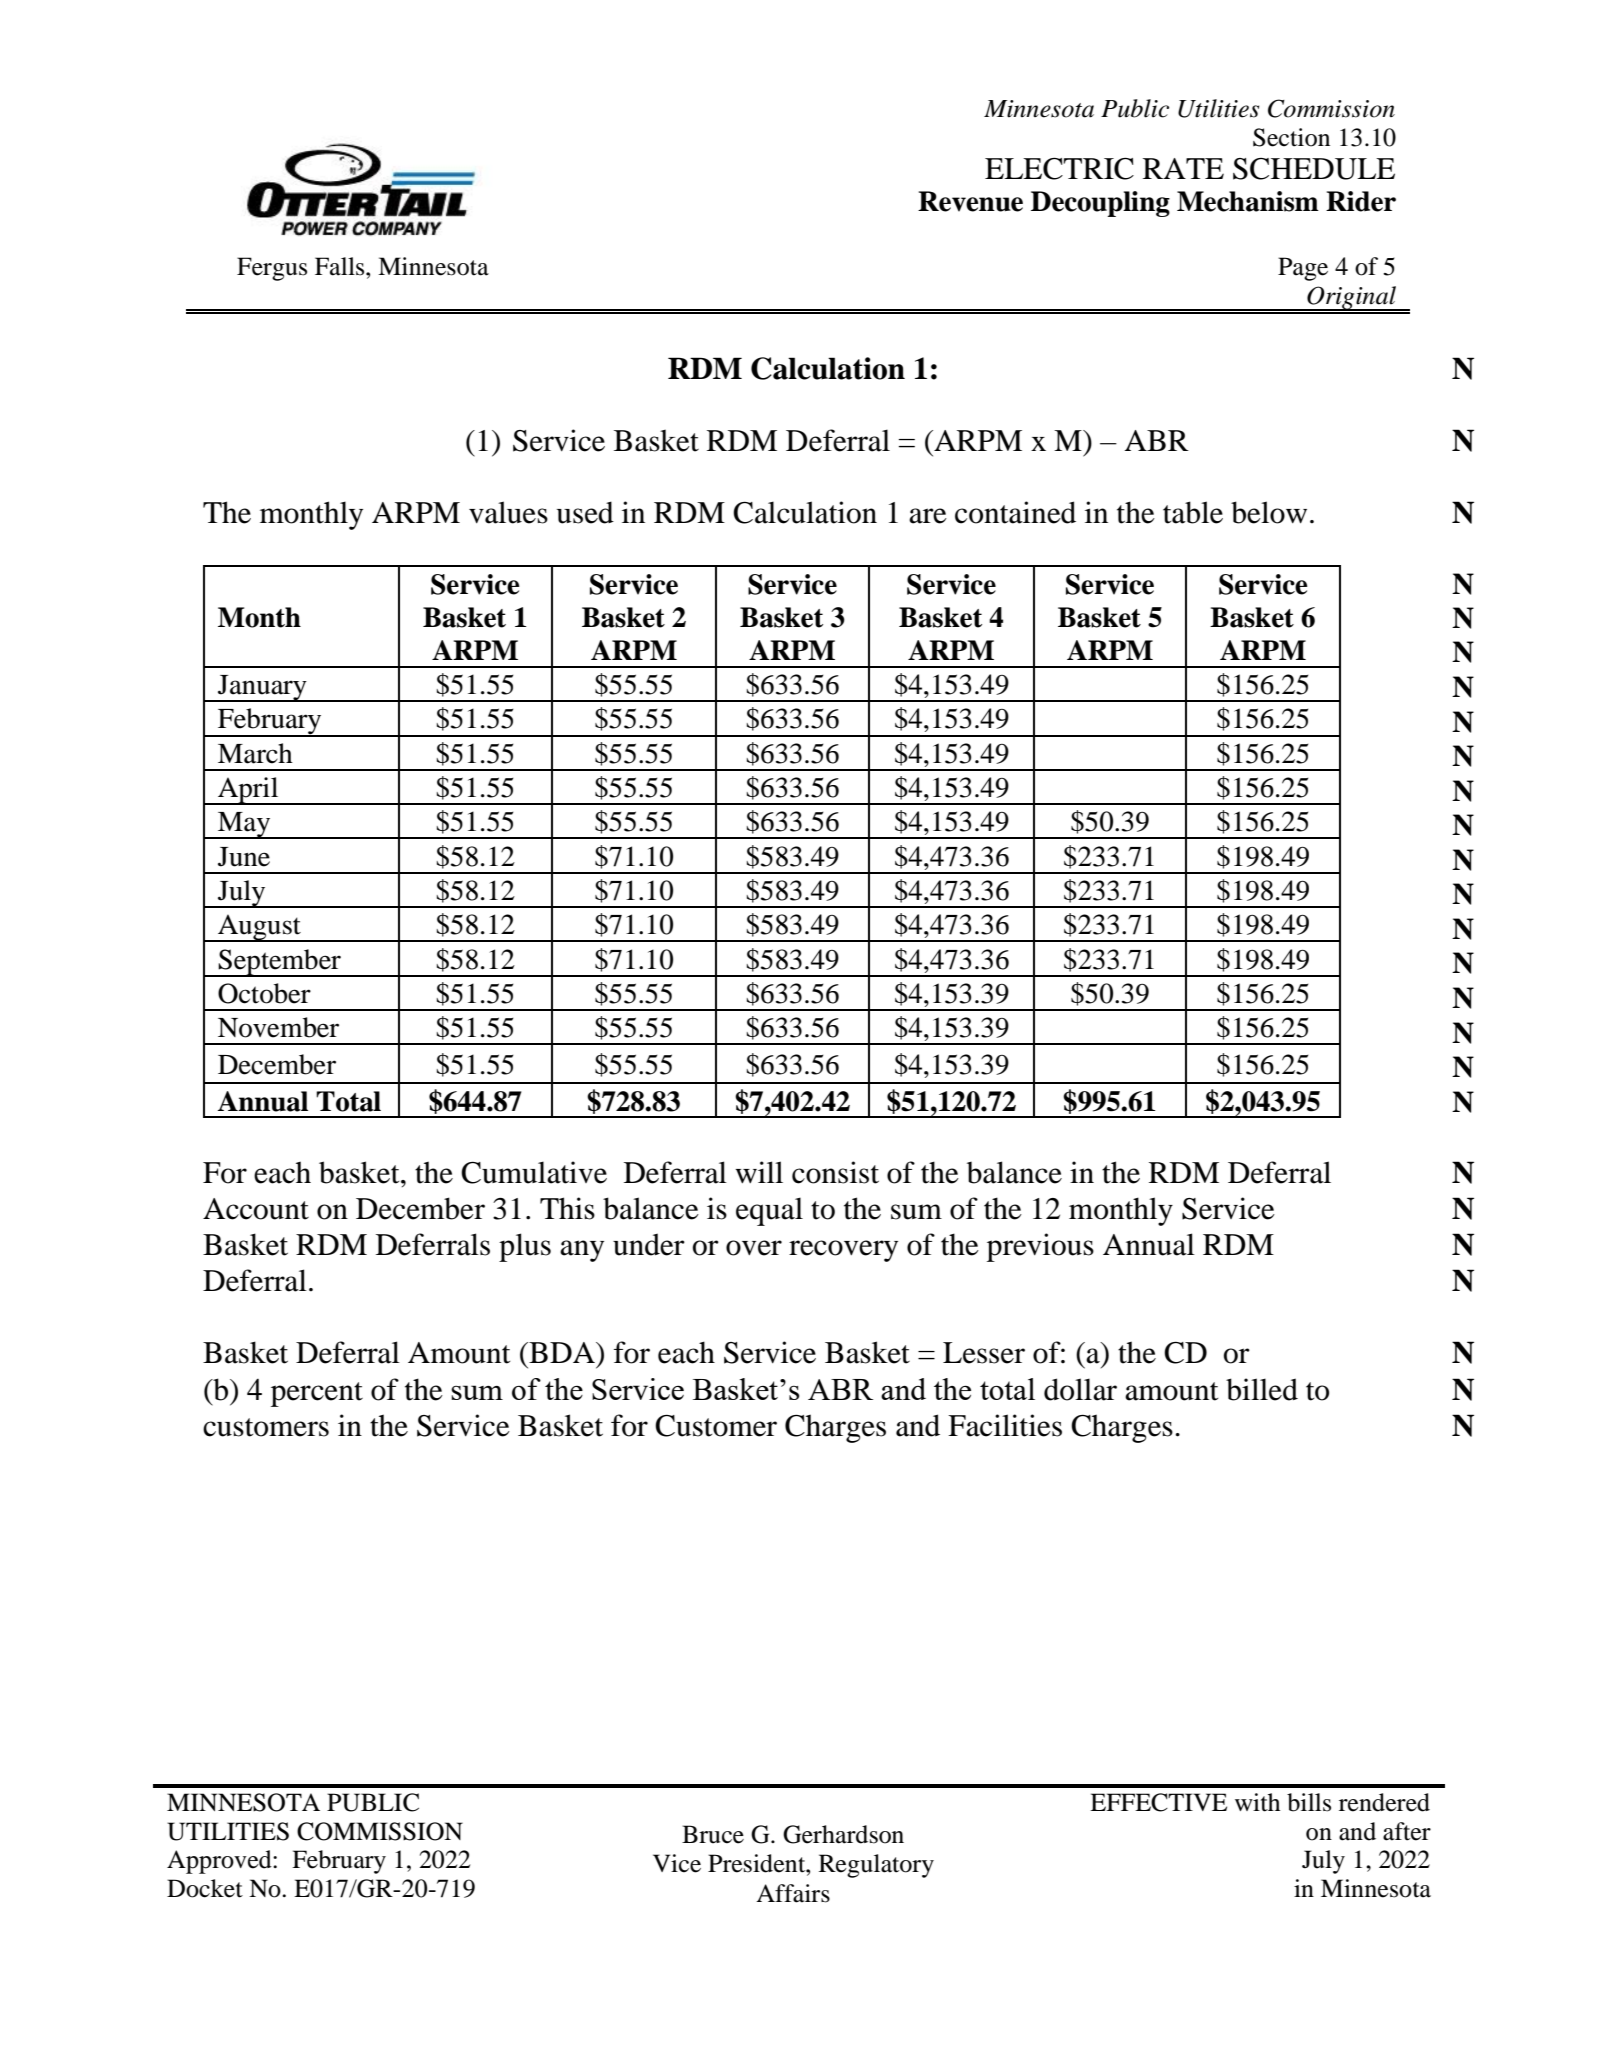 This page has width=1598, height=2068. Describe the element at coordinates (1193, 512) in the page. I see `table` at that location.
